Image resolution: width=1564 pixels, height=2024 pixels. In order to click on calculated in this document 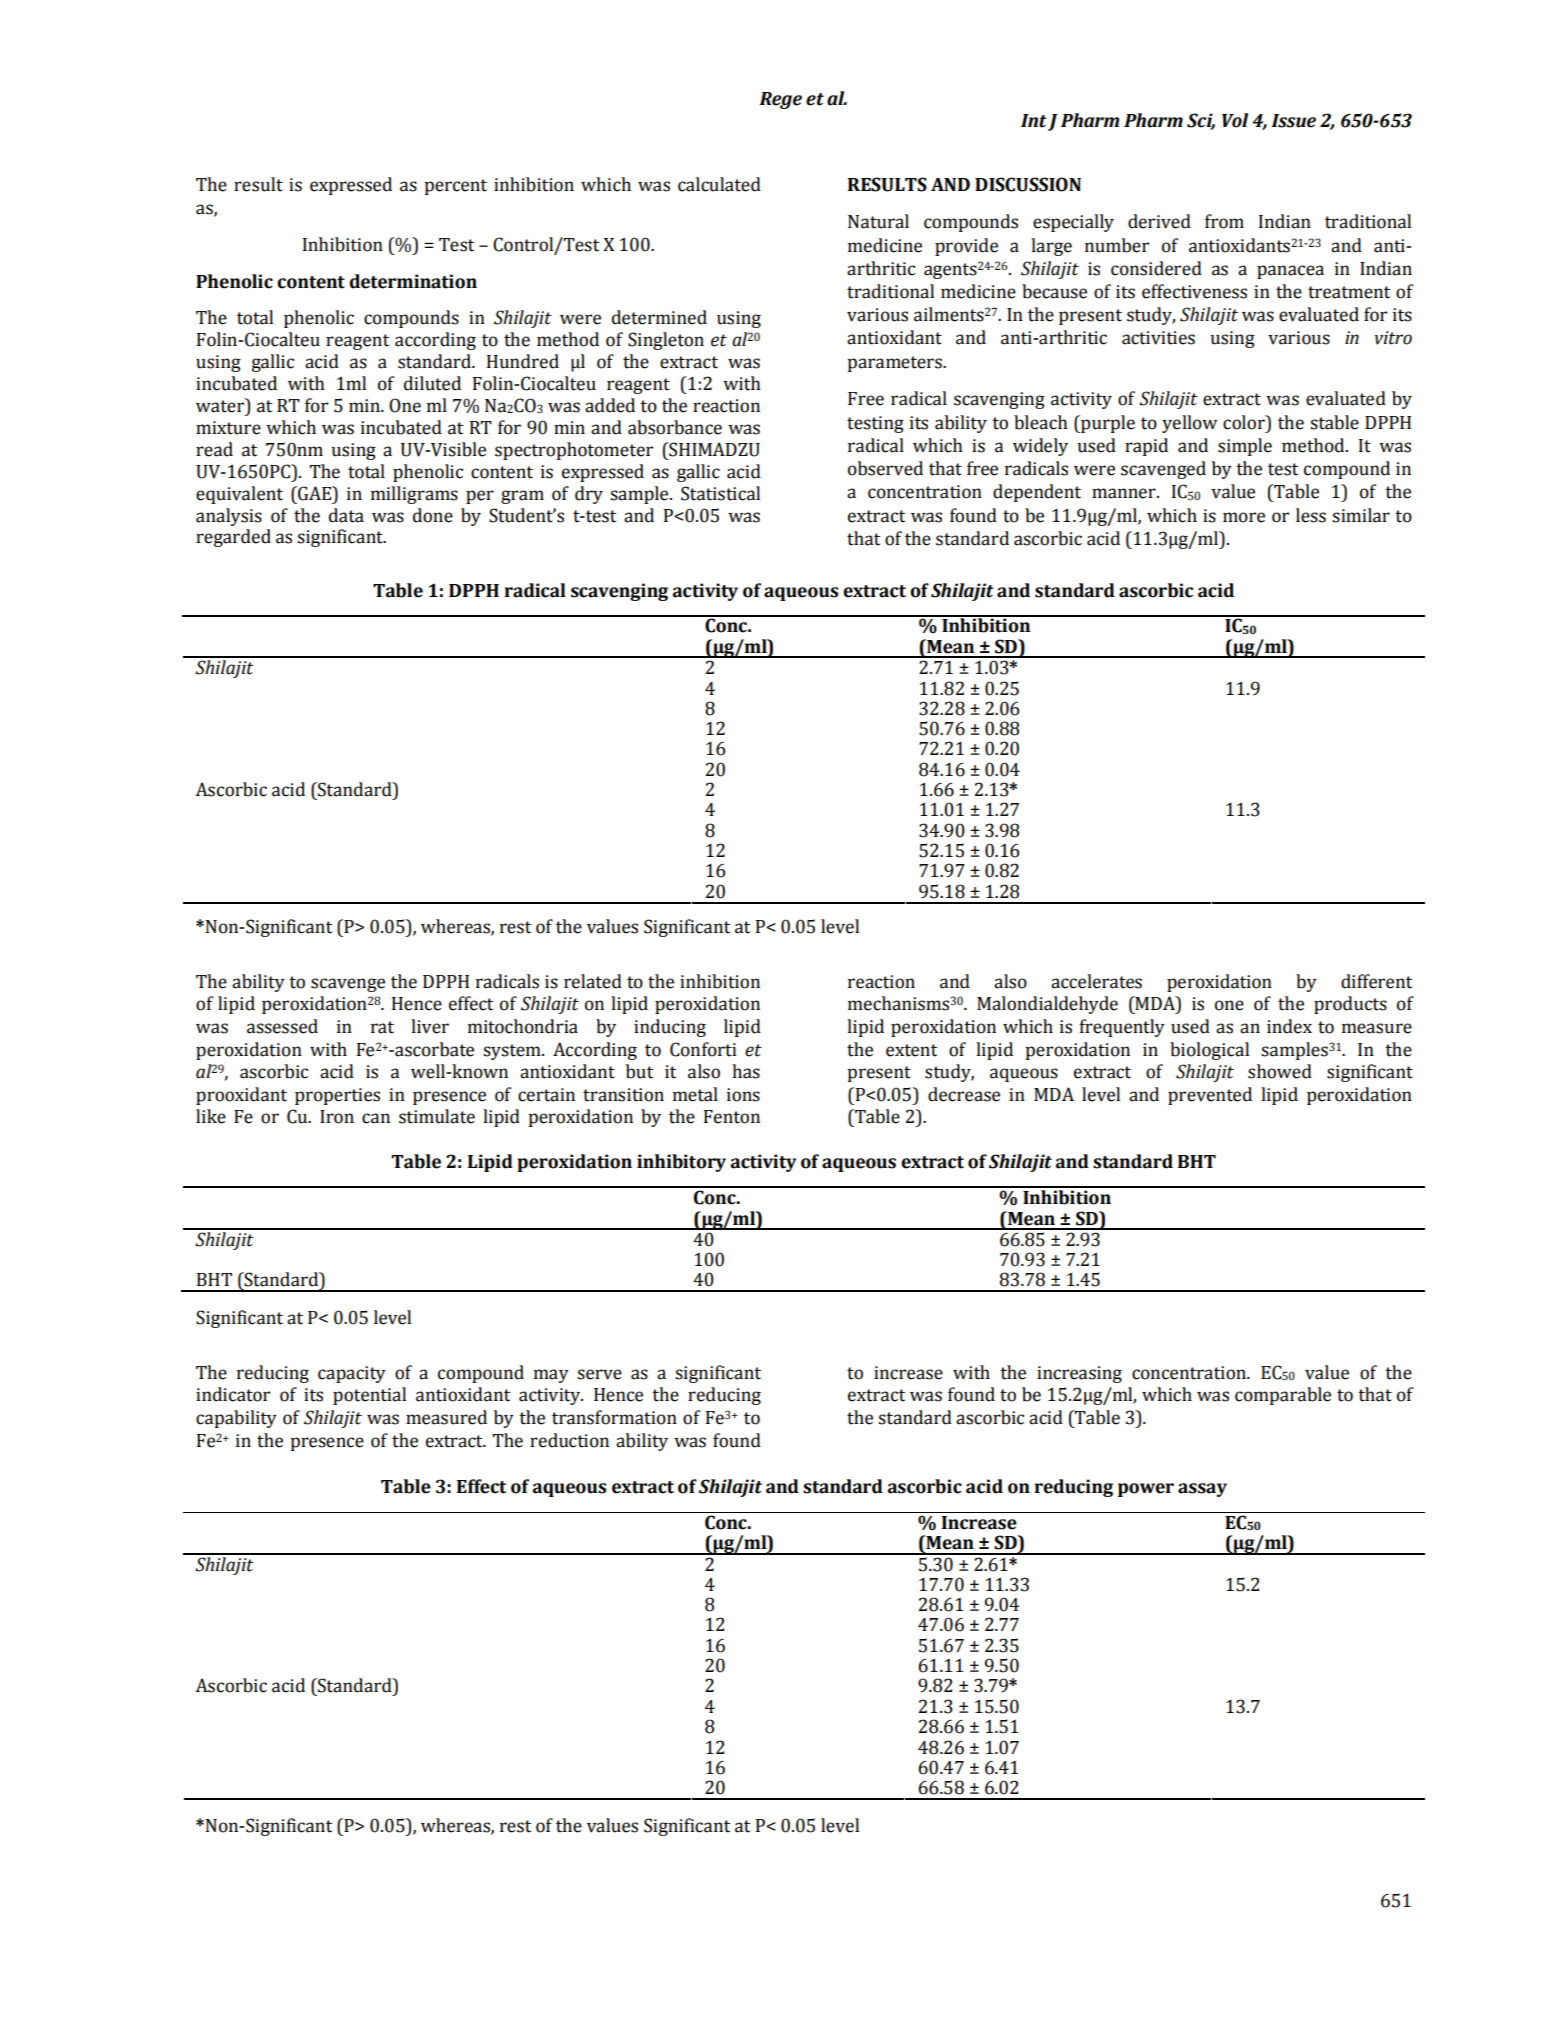, I will do `click(719, 184)`.
